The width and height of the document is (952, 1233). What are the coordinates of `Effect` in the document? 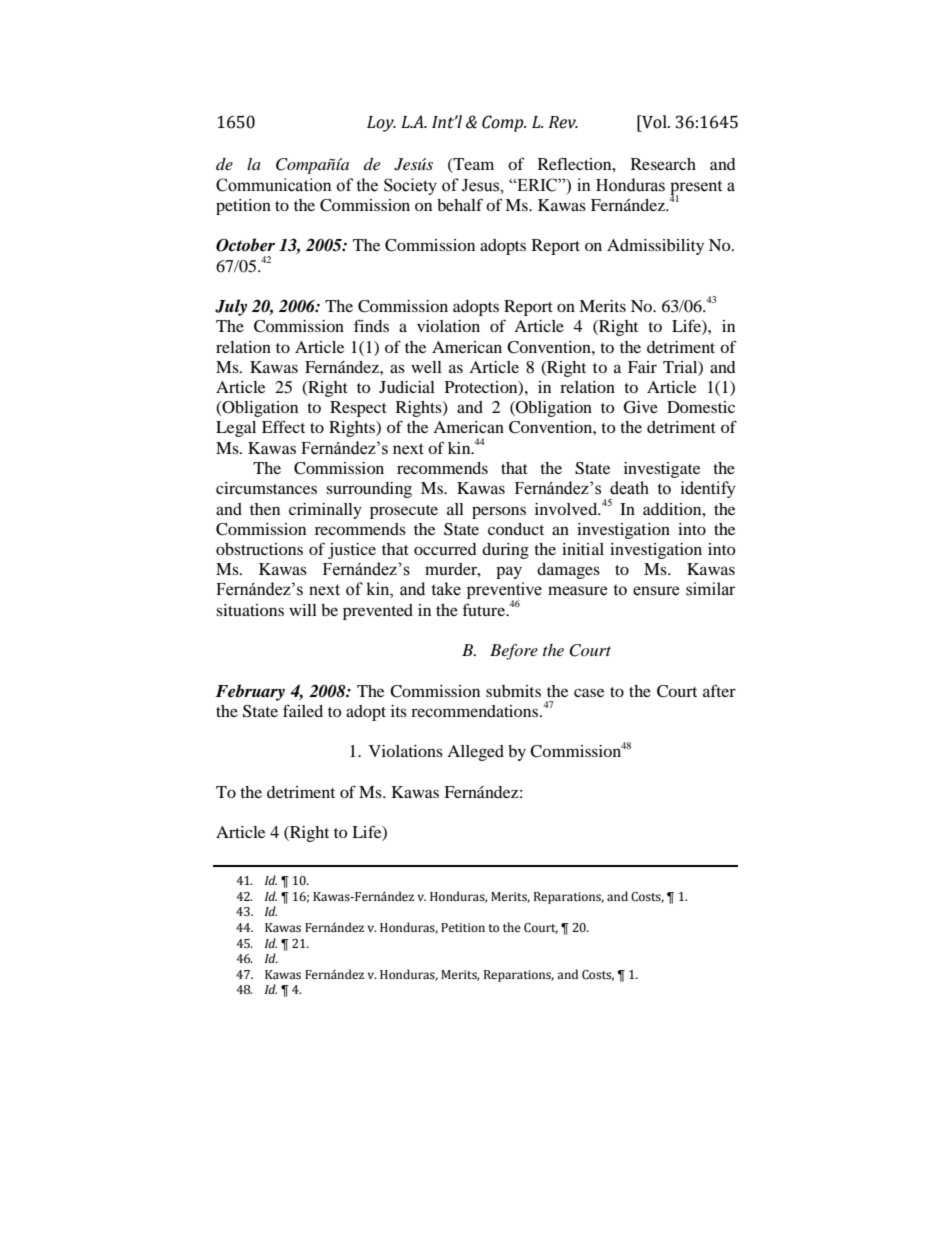 It's located at (283, 426).
